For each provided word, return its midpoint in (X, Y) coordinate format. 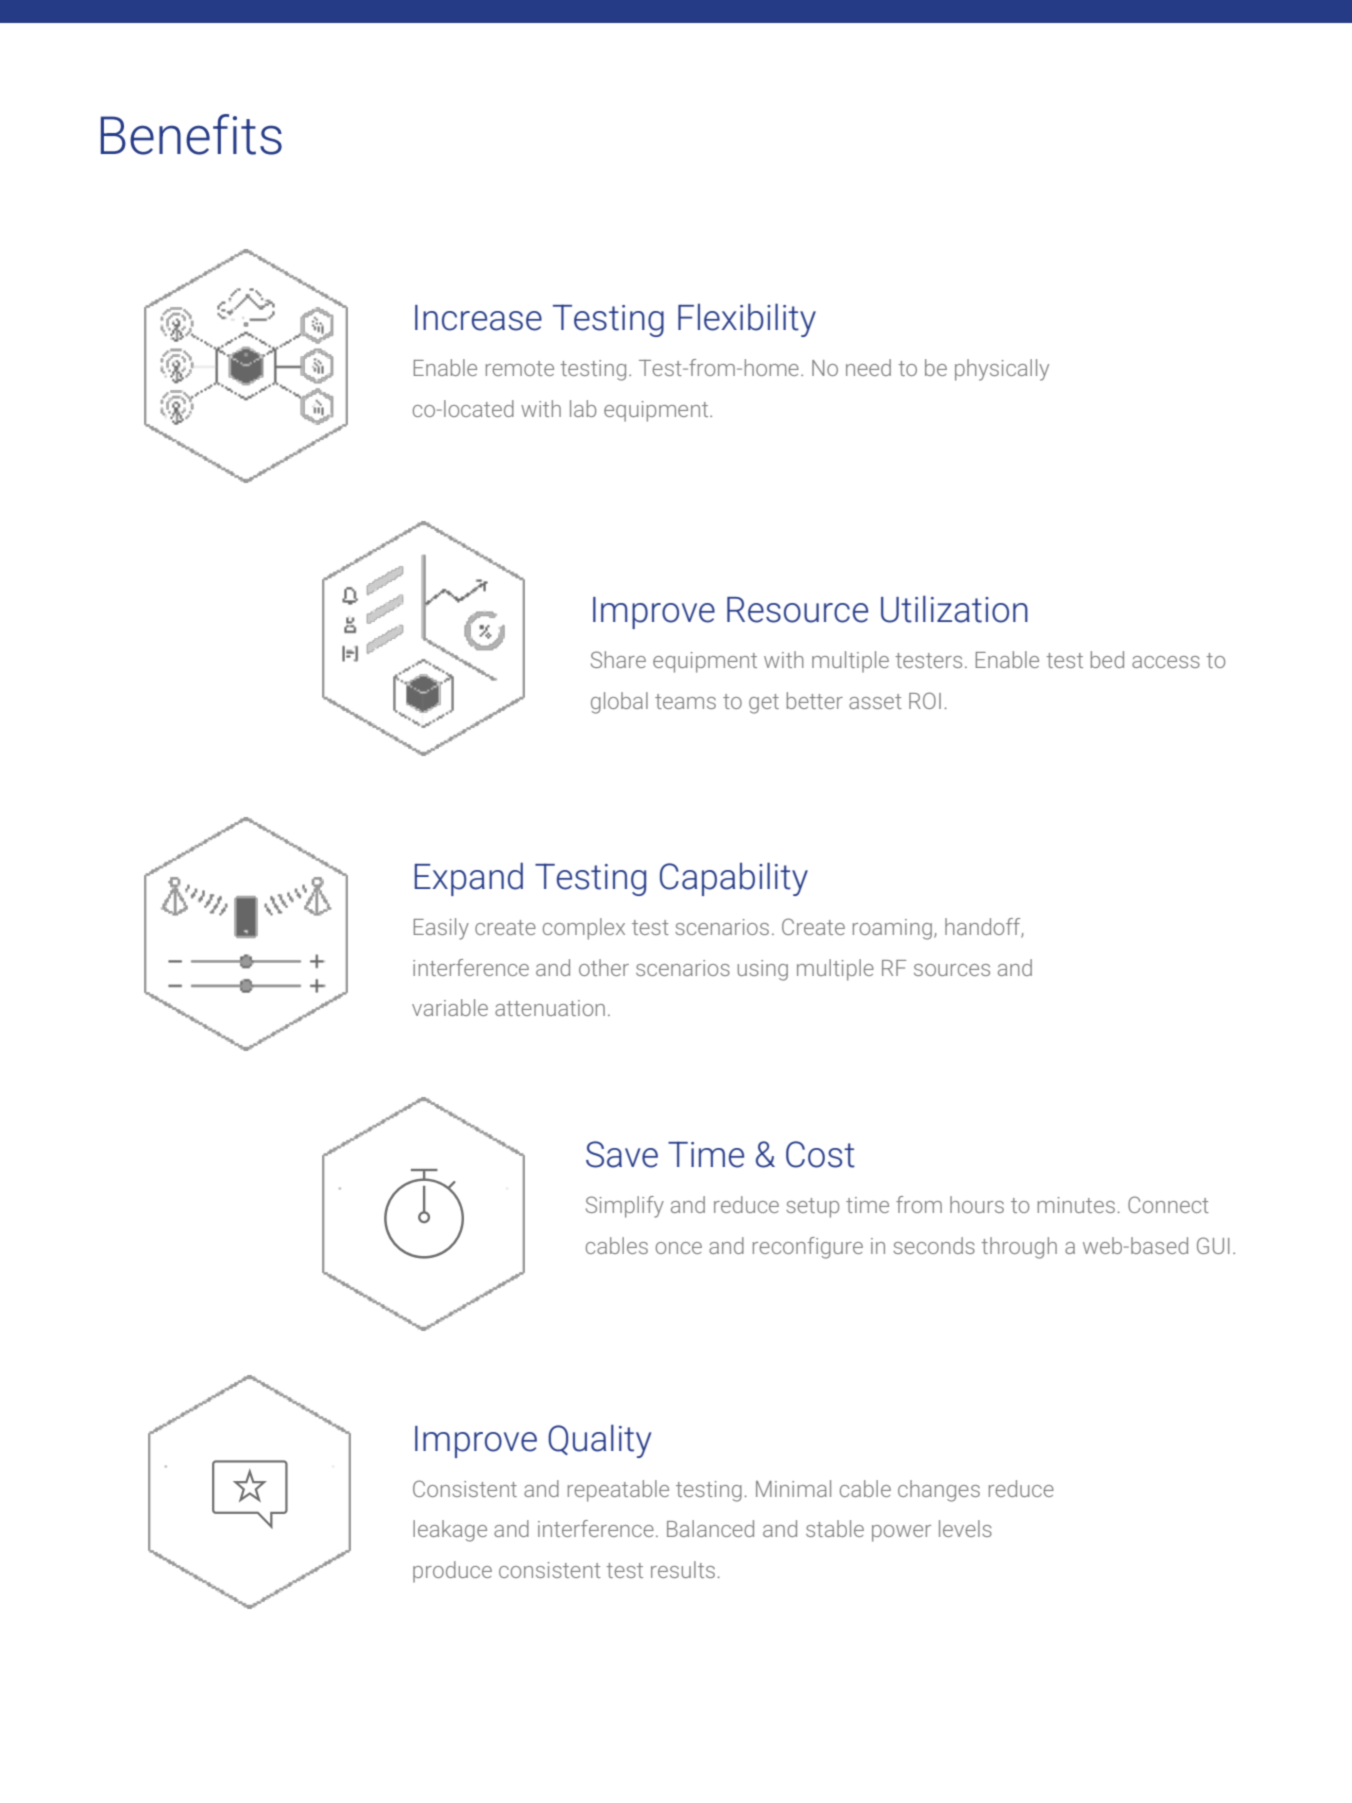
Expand (469, 879)
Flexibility (747, 320)
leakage (450, 1531)
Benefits (191, 134)
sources (952, 970)
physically (1002, 370)
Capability (734, 879)
